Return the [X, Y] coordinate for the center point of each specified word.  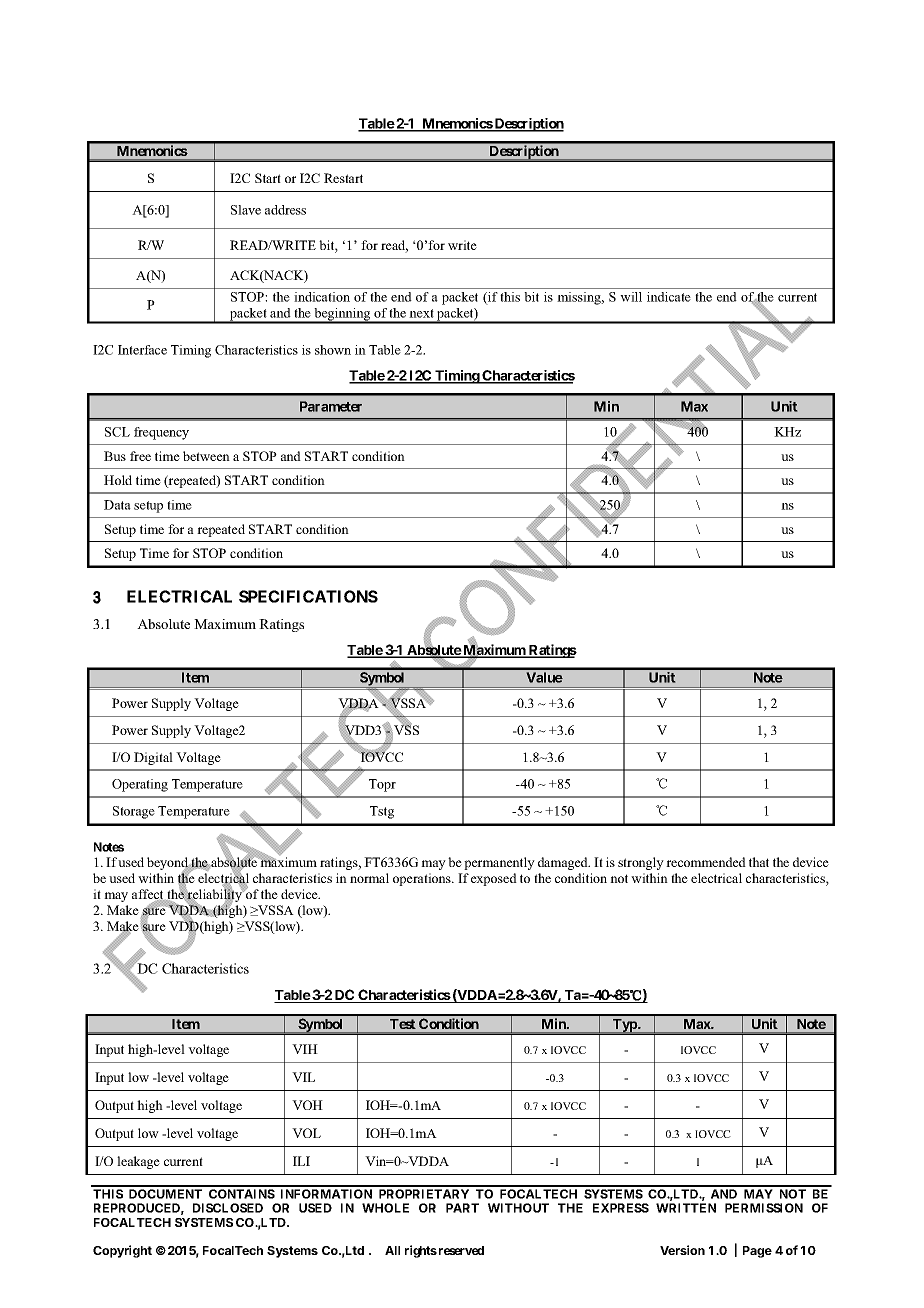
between [206, 456]
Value [544, 677]
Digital [153, 758]
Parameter [331, 406]
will [631, 297]
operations [423, 879]
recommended [706, 862]
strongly [641, 863]
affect [149, 895]
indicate [669, 297]
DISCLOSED [228, 1208]
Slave [246, 210]
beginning [342, 315]
